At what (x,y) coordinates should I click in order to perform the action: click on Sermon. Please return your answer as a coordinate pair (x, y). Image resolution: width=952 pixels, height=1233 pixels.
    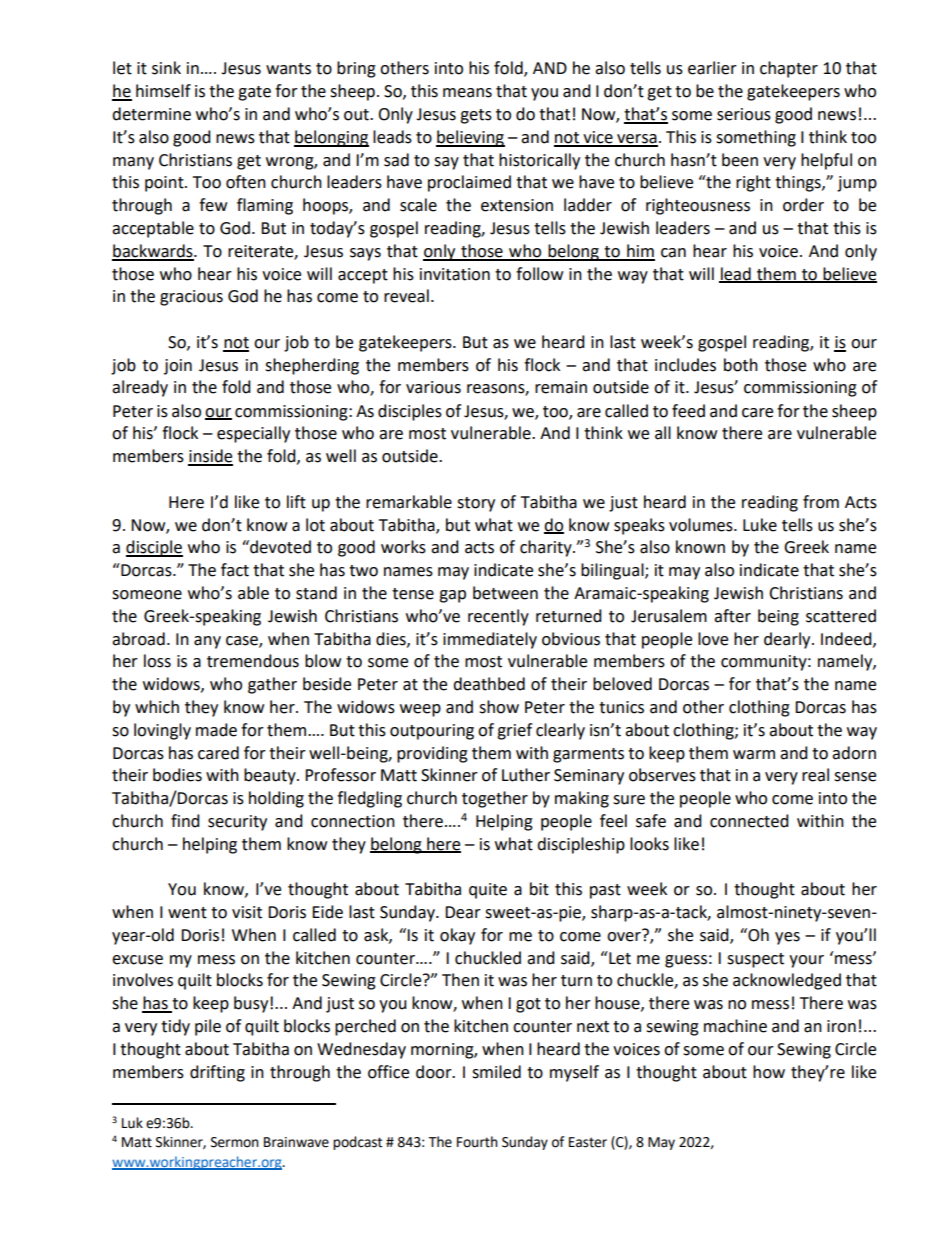
    Looking at the image, I should click on (235, 1142).
